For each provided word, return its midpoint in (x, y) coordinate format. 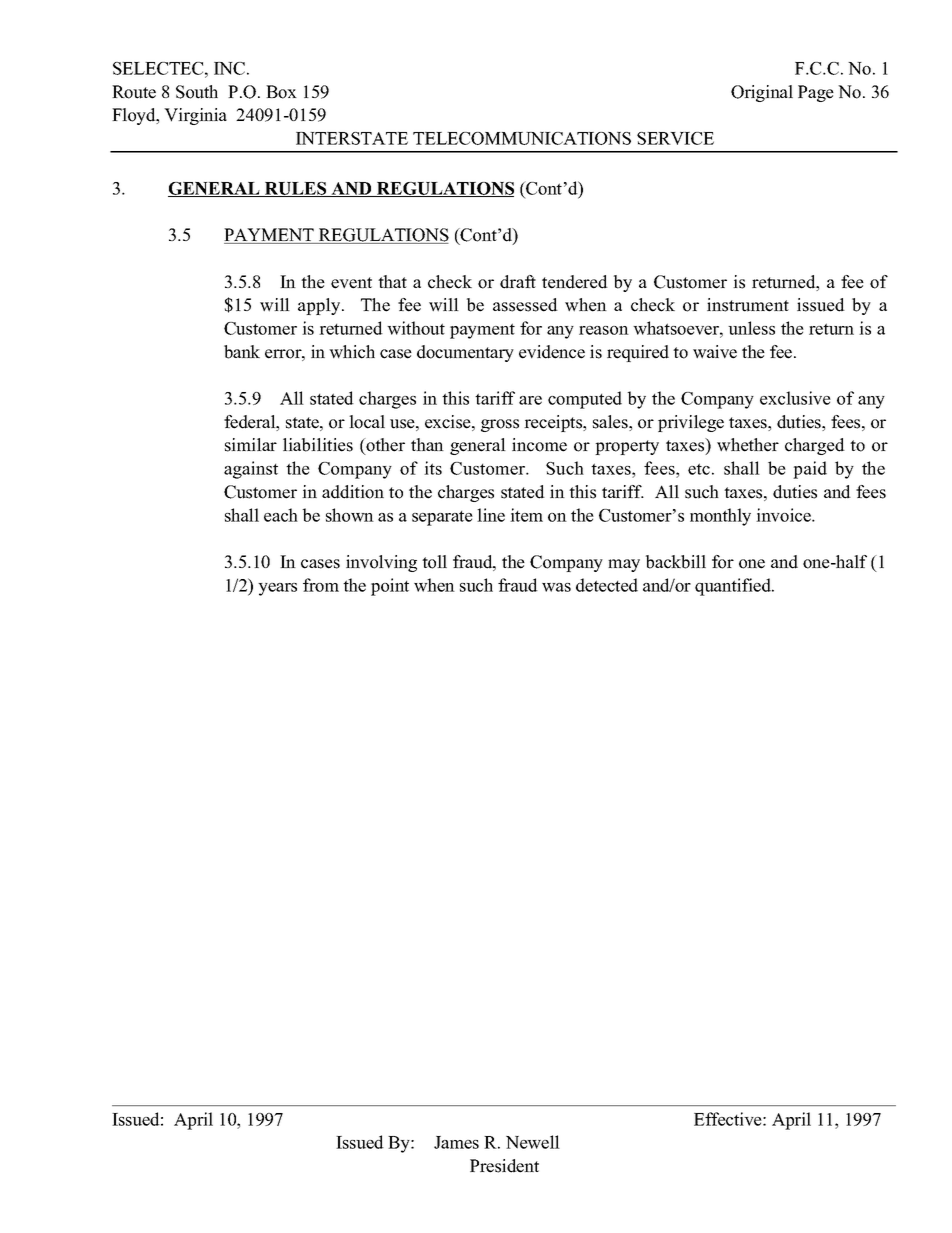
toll (434, 562)
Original (762, 93)
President (504, 1166)
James (456, 1142)
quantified (734, 587)
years (277, 589)
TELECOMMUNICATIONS (522, 138)
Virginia (195, 116)
